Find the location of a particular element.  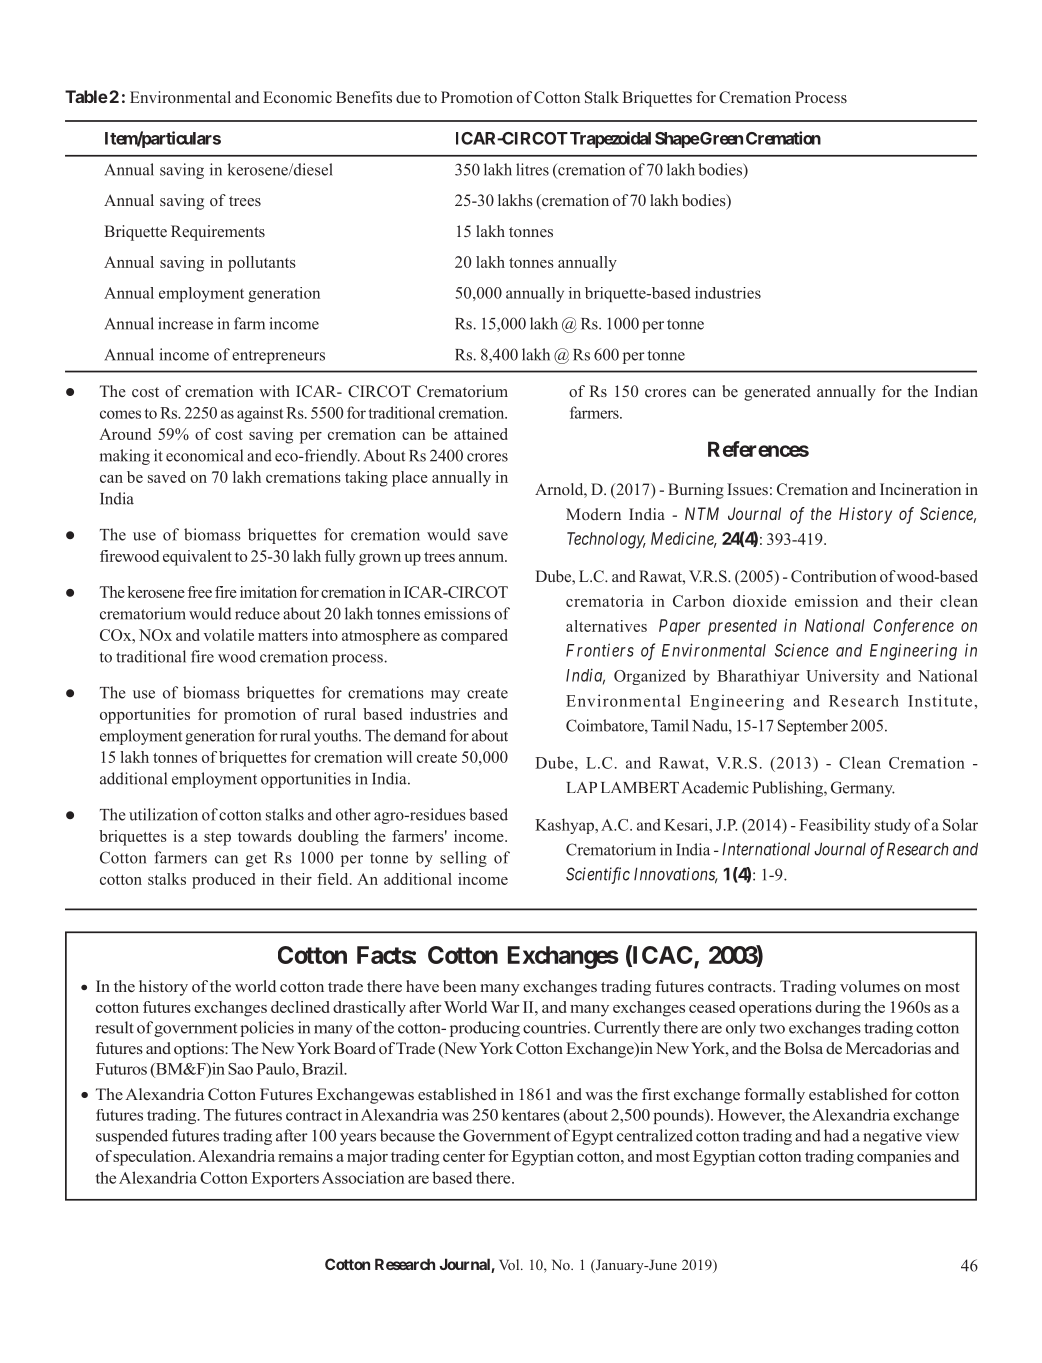

attained is located at coordinates (481, 434).
